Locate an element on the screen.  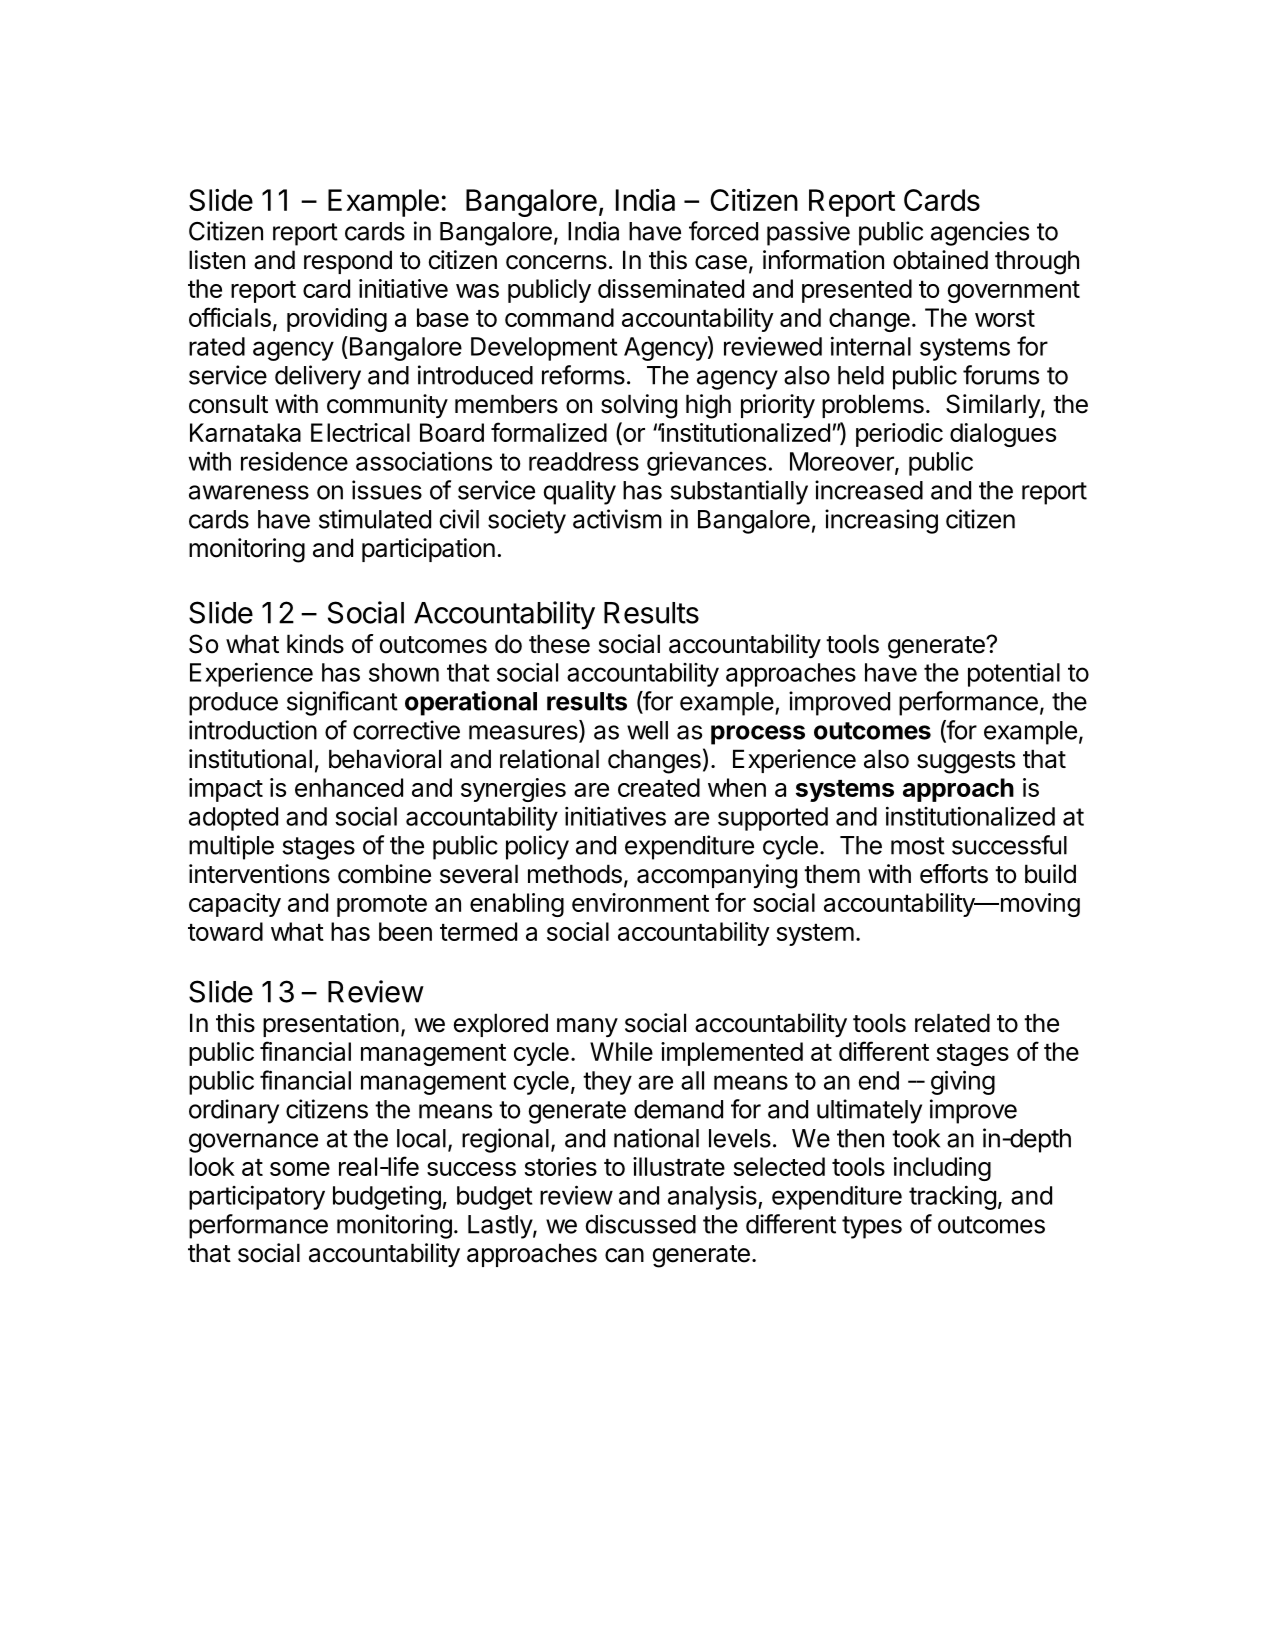
toward is located at coordinates (225, 931).
